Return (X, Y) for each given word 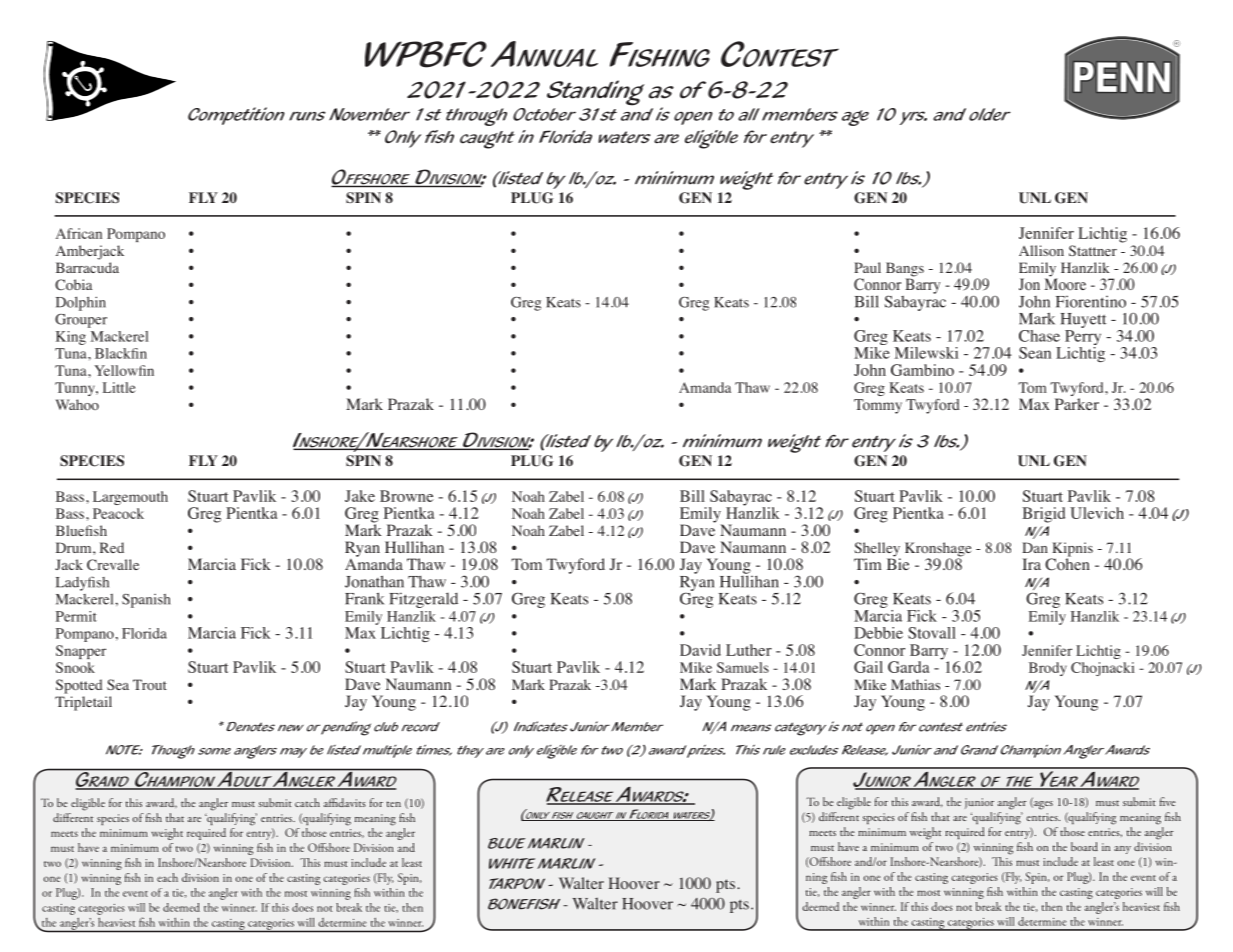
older (990, 114)
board (1084, 846)
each (167, 877)
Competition (236, 116)
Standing (595, 93)
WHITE (512, 863)
